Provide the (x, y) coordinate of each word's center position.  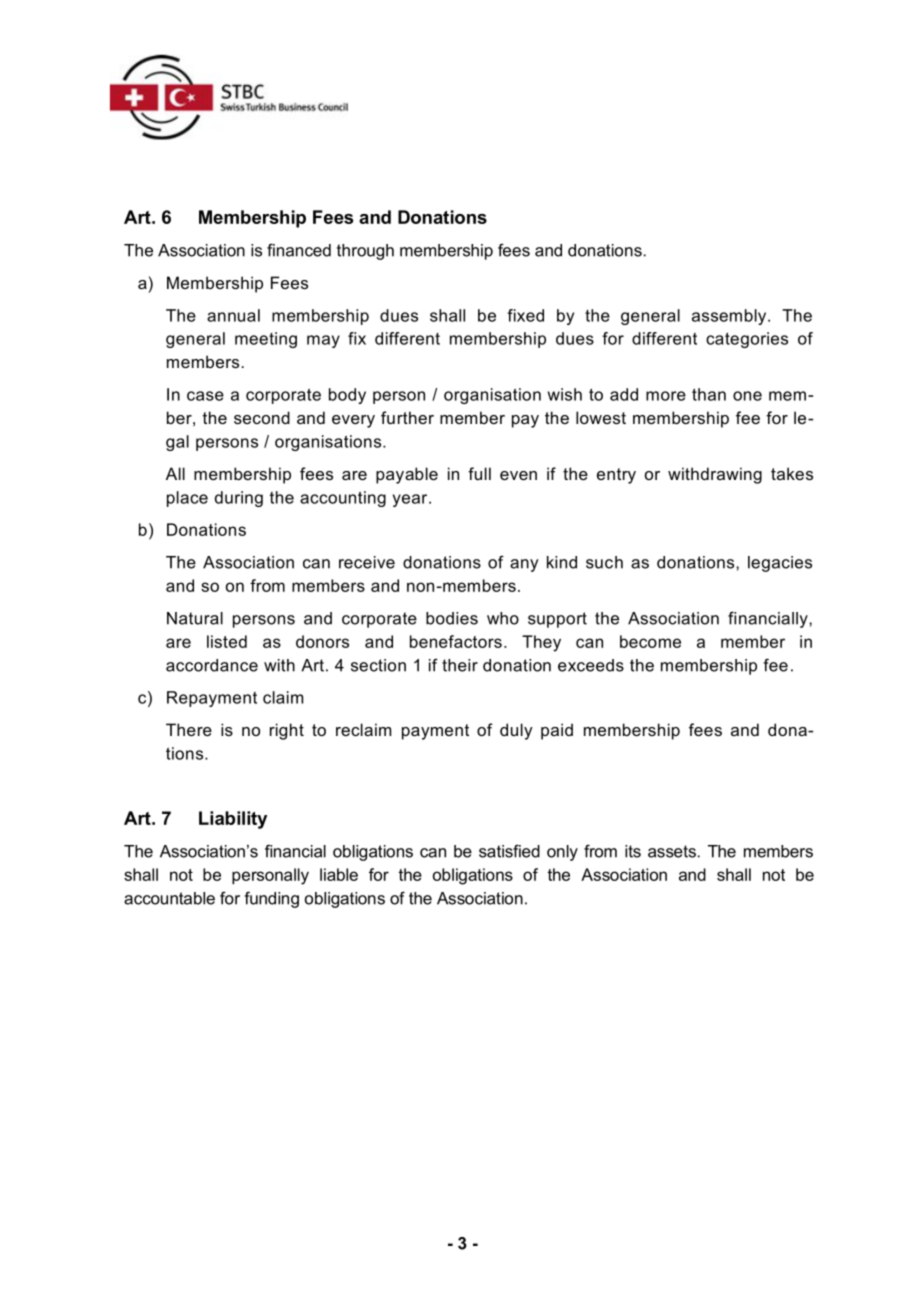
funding (271, 899)
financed (299, 250)
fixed (525, 315)
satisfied (509, 851)
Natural (195, 618)
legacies (780, 564)
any (524, 565)
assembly (730, 317)
